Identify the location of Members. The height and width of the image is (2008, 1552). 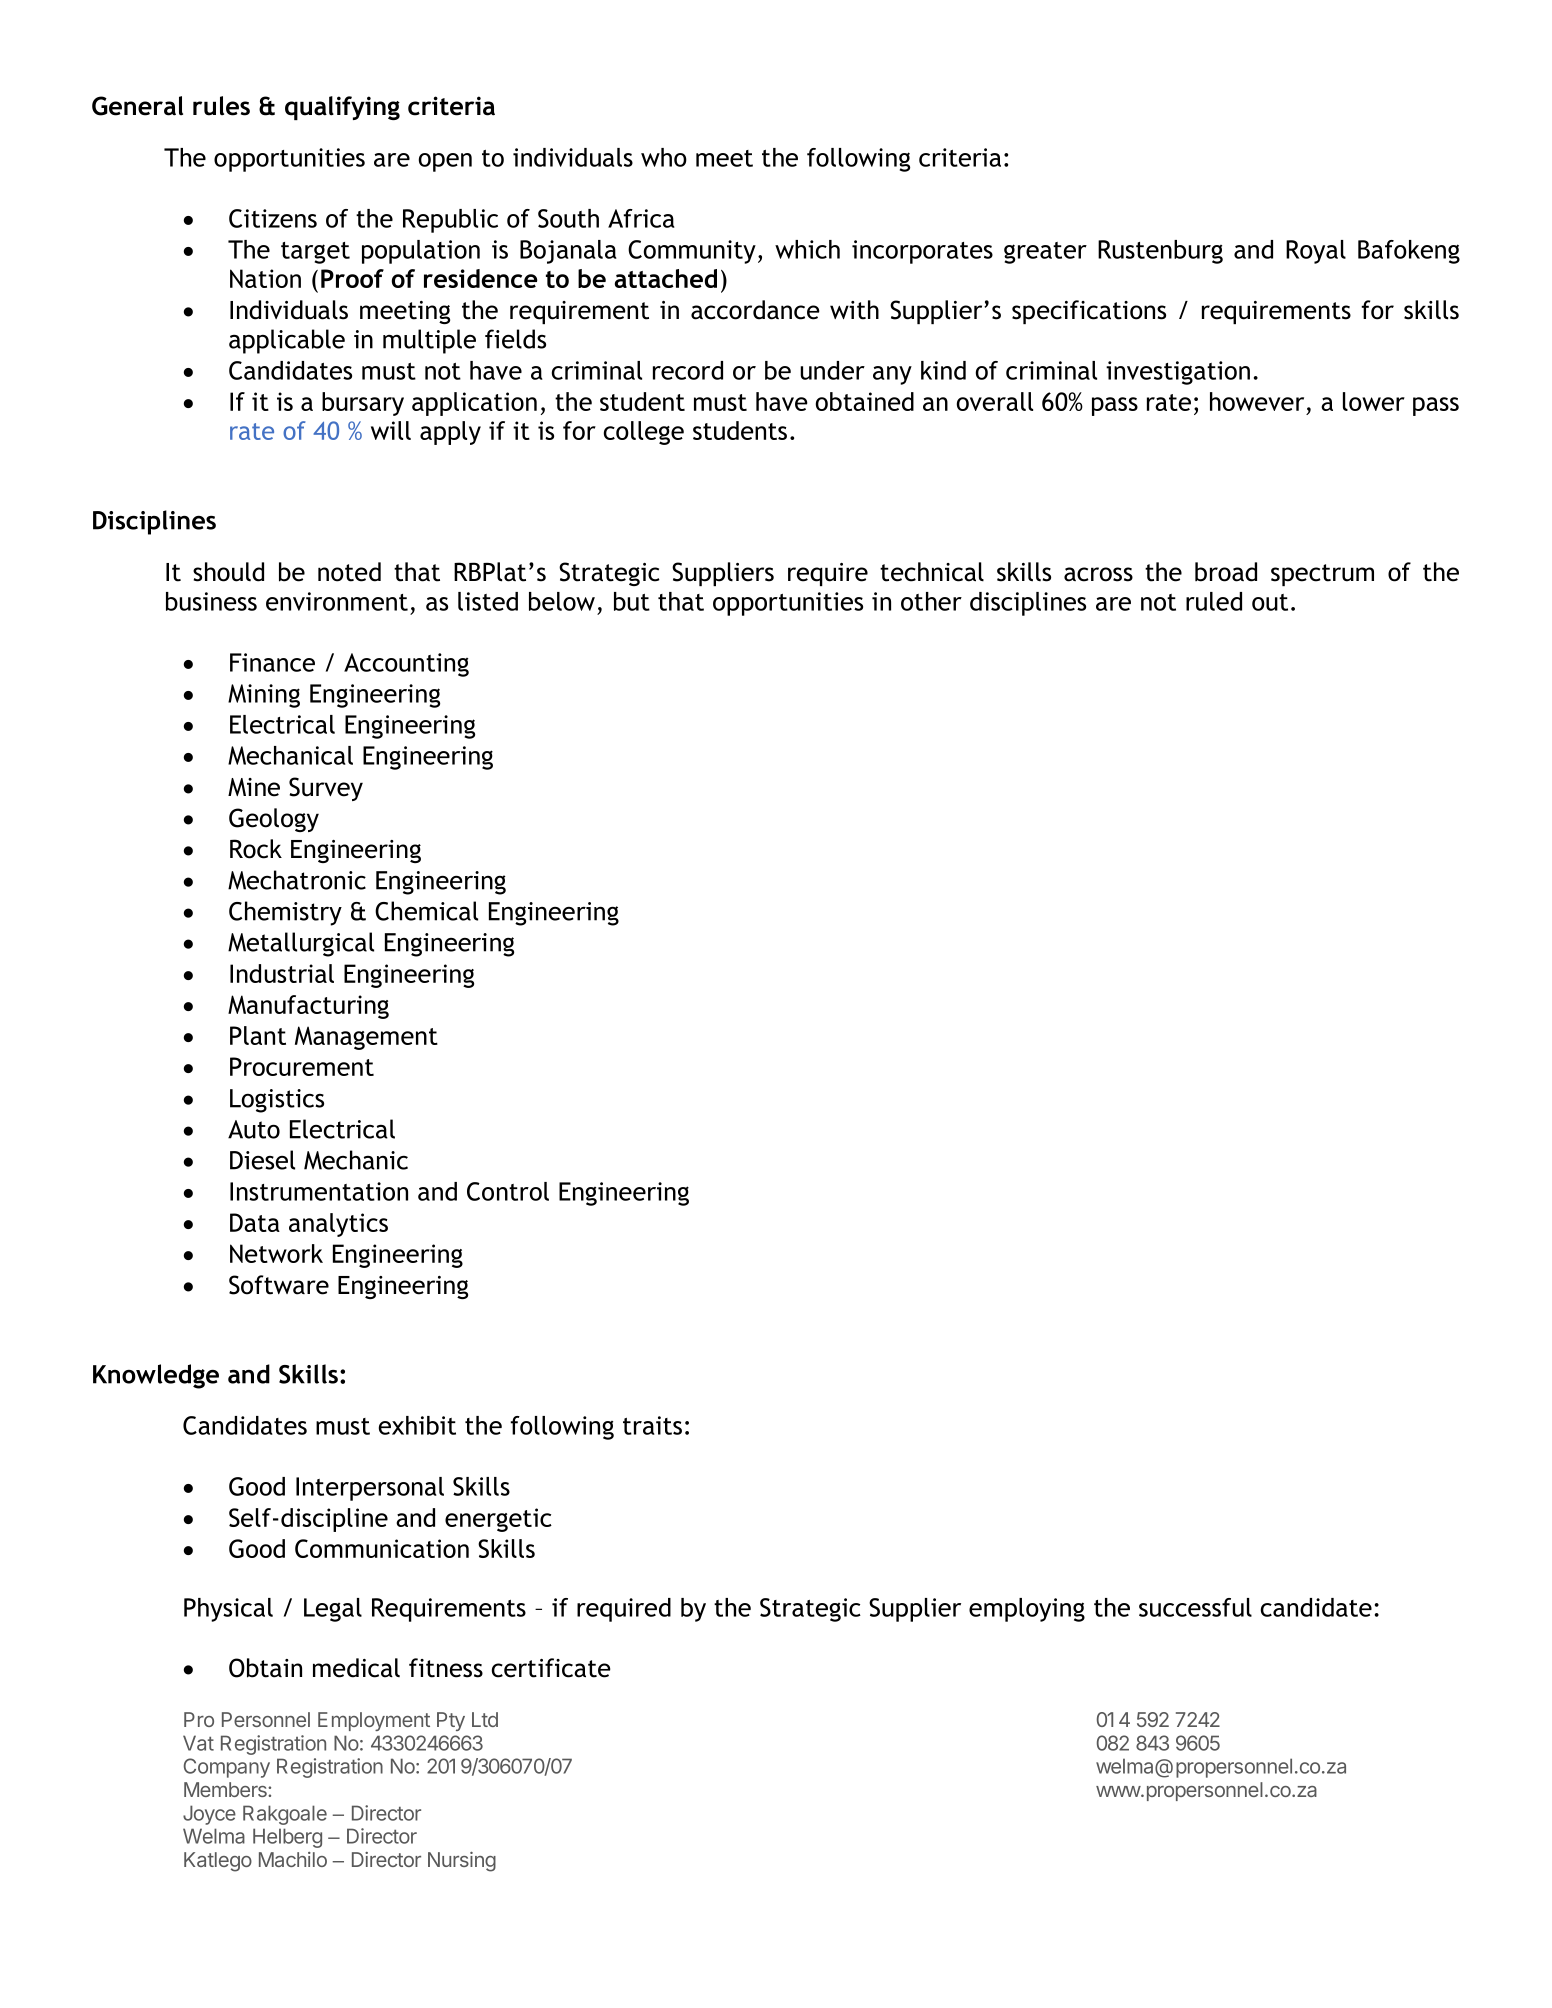
(226, 1789).
